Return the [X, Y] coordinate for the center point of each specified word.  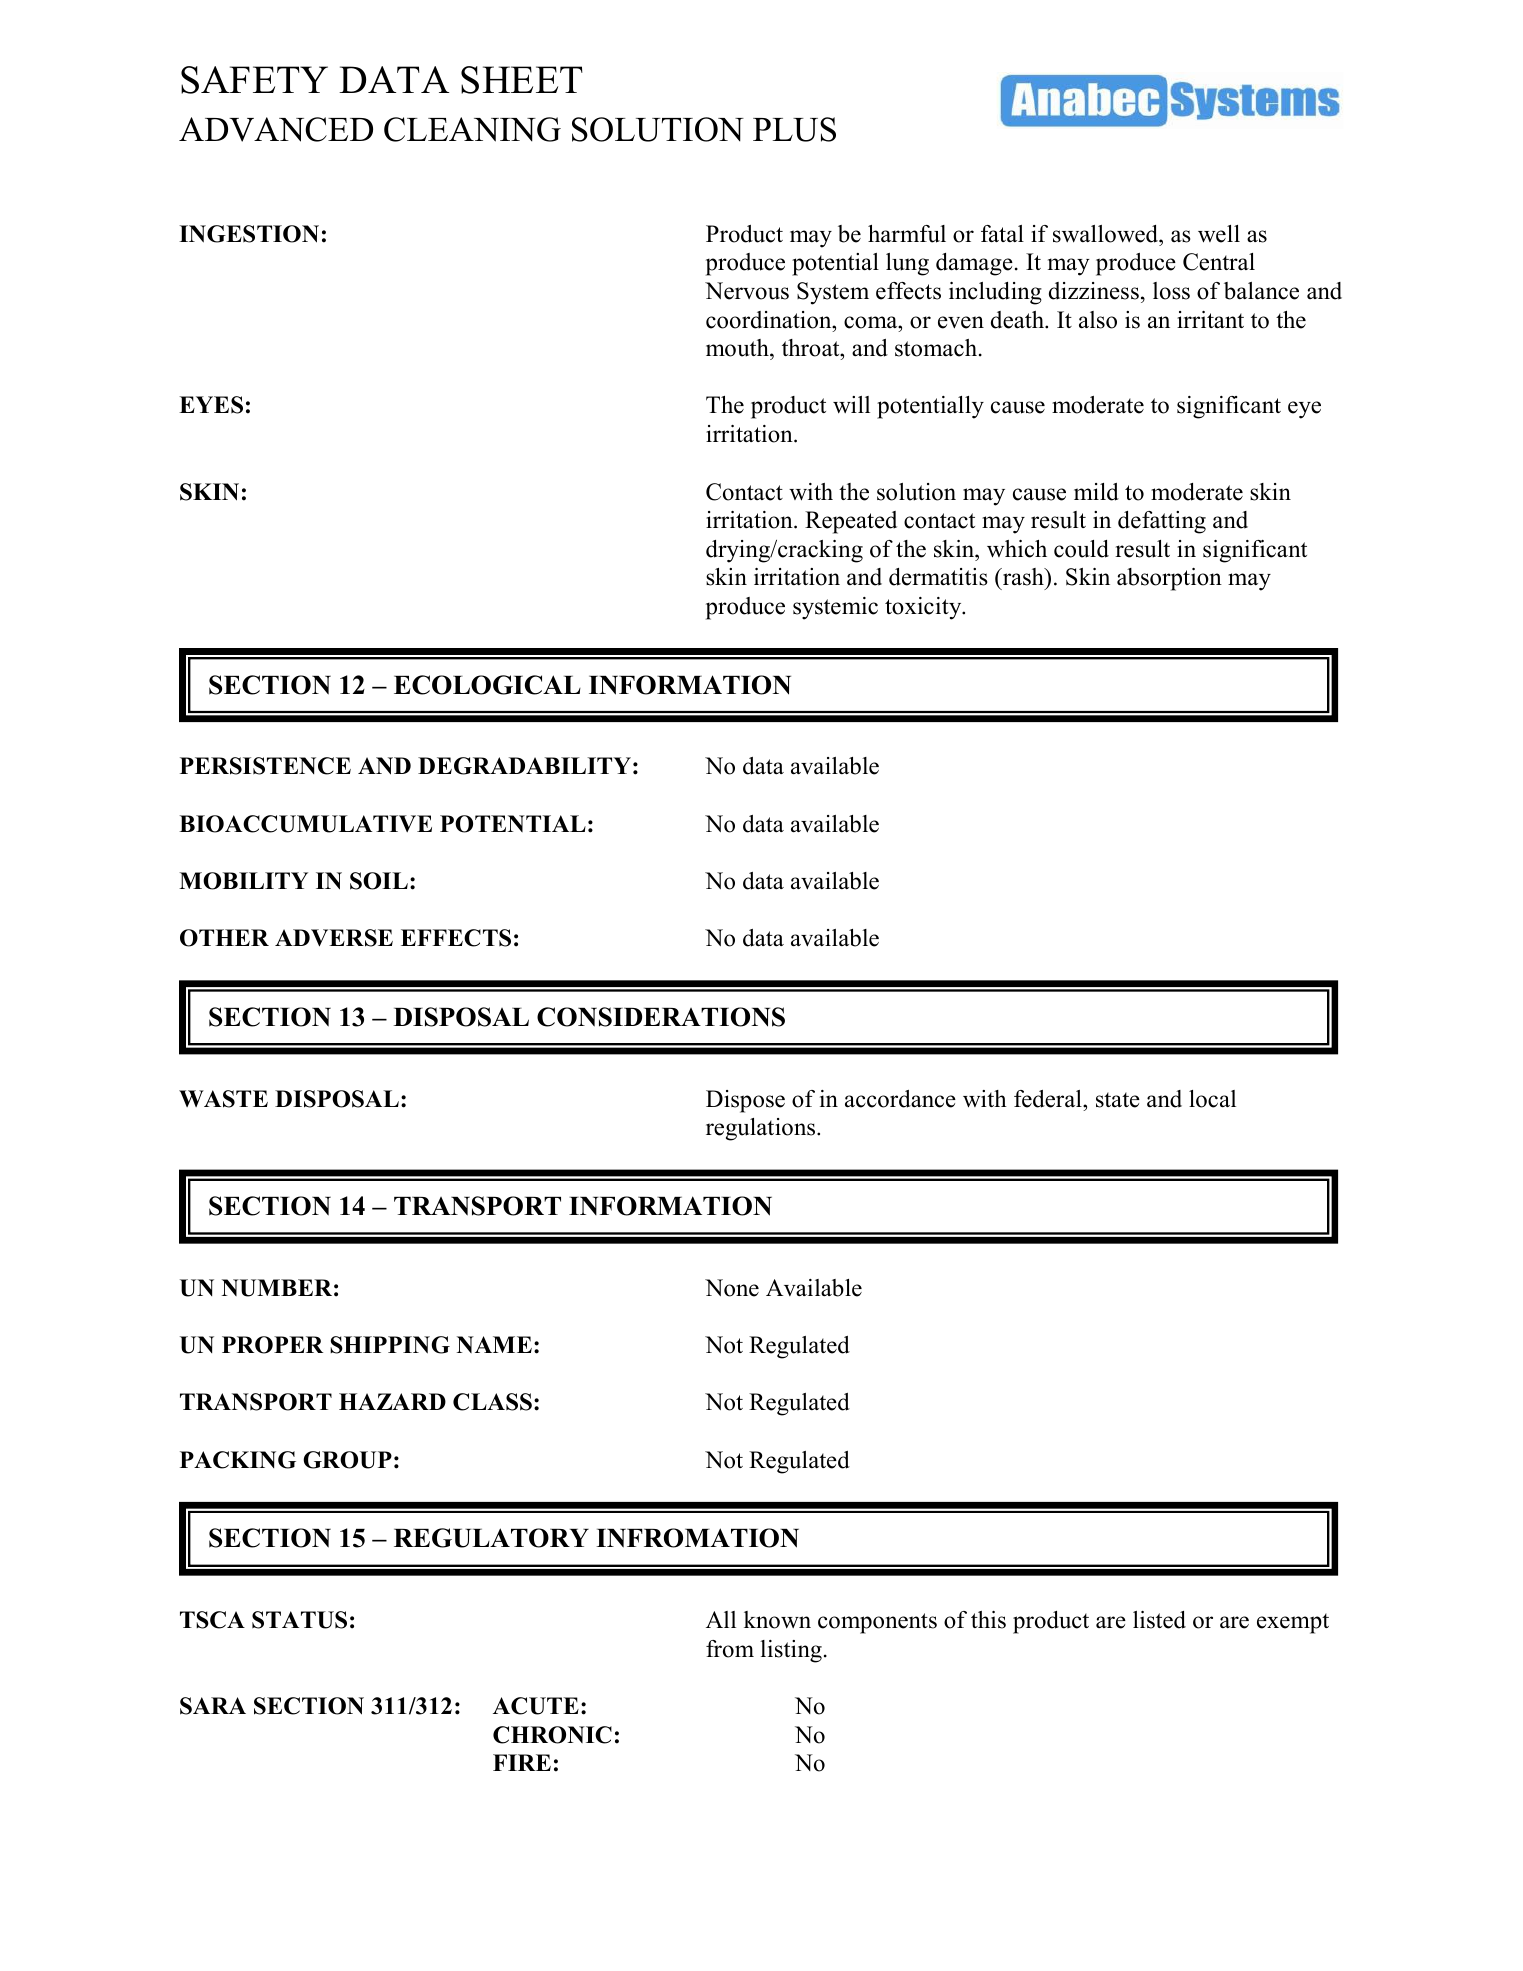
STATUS [299, 1620]
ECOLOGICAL [487, 685]
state [1118, 1100]
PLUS [794, 129]
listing [791, 1651]
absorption [1169, 579]
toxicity [924, 608]
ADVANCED [276, 129]
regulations [762, 1129]
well [1219, 234]
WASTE [223, 1099]
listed [1159, 1620]
